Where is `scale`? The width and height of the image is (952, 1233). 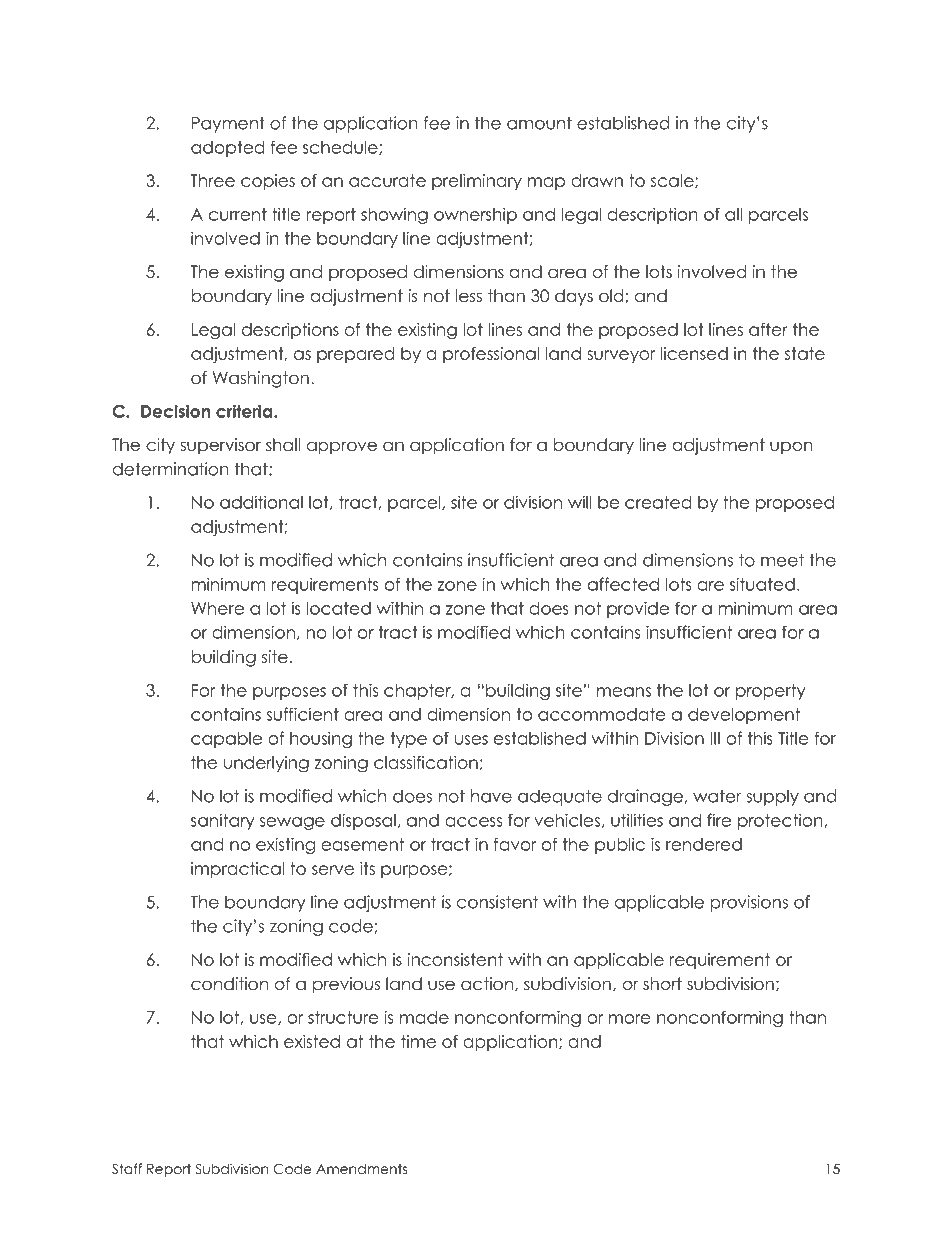
scale is located at coordinates (673, 181).
